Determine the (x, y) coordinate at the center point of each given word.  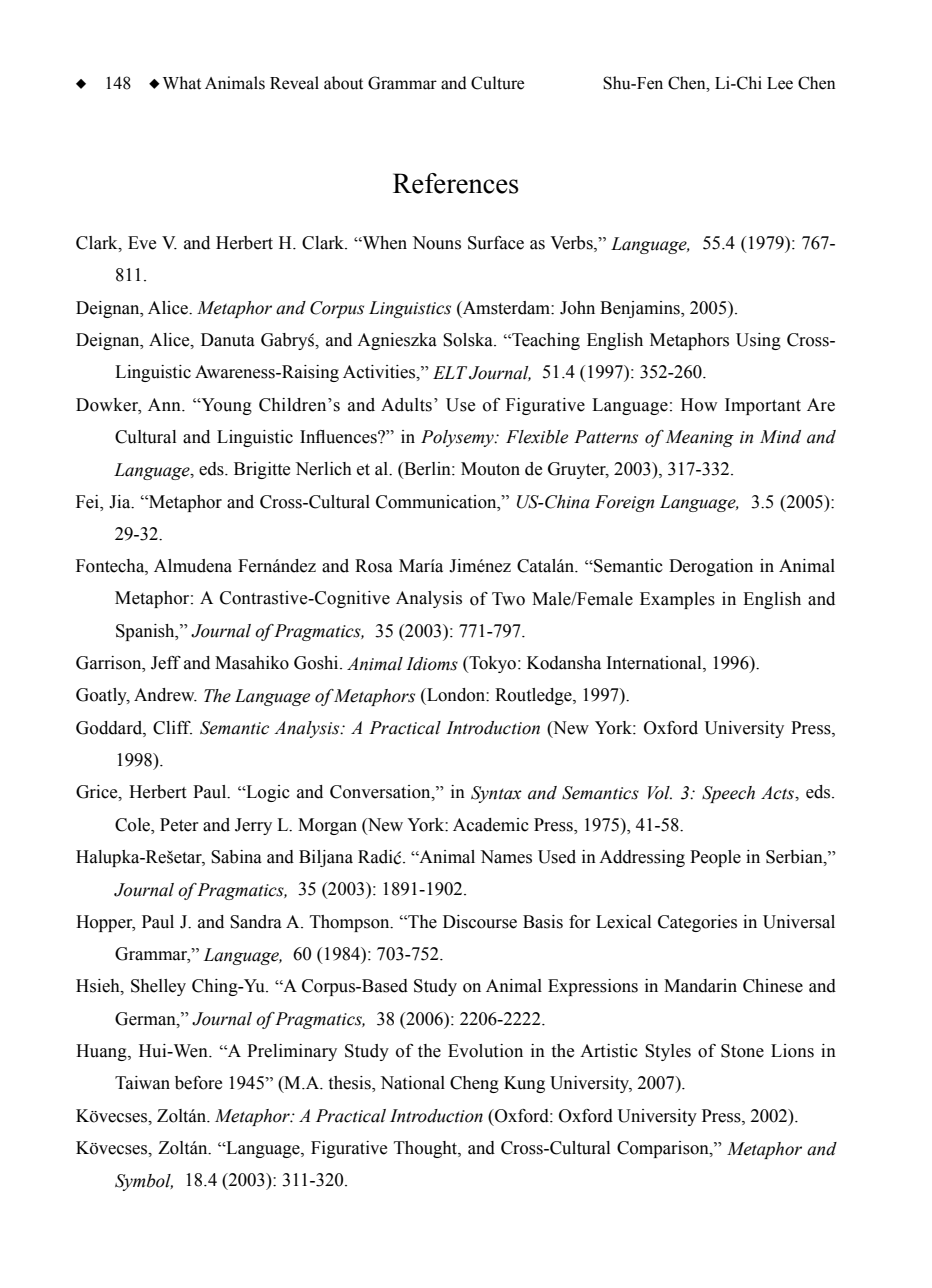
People (715, 858)
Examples (677, 600)
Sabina (236, 857)
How (699, 405)
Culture (497, 83)
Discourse (480, 922)
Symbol (144, 1182)
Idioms (432, 664)
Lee (780, 83)
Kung (524, 1084)
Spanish (146, 632)
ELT (450, 372)
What (182, 83)
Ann (165, 404)
